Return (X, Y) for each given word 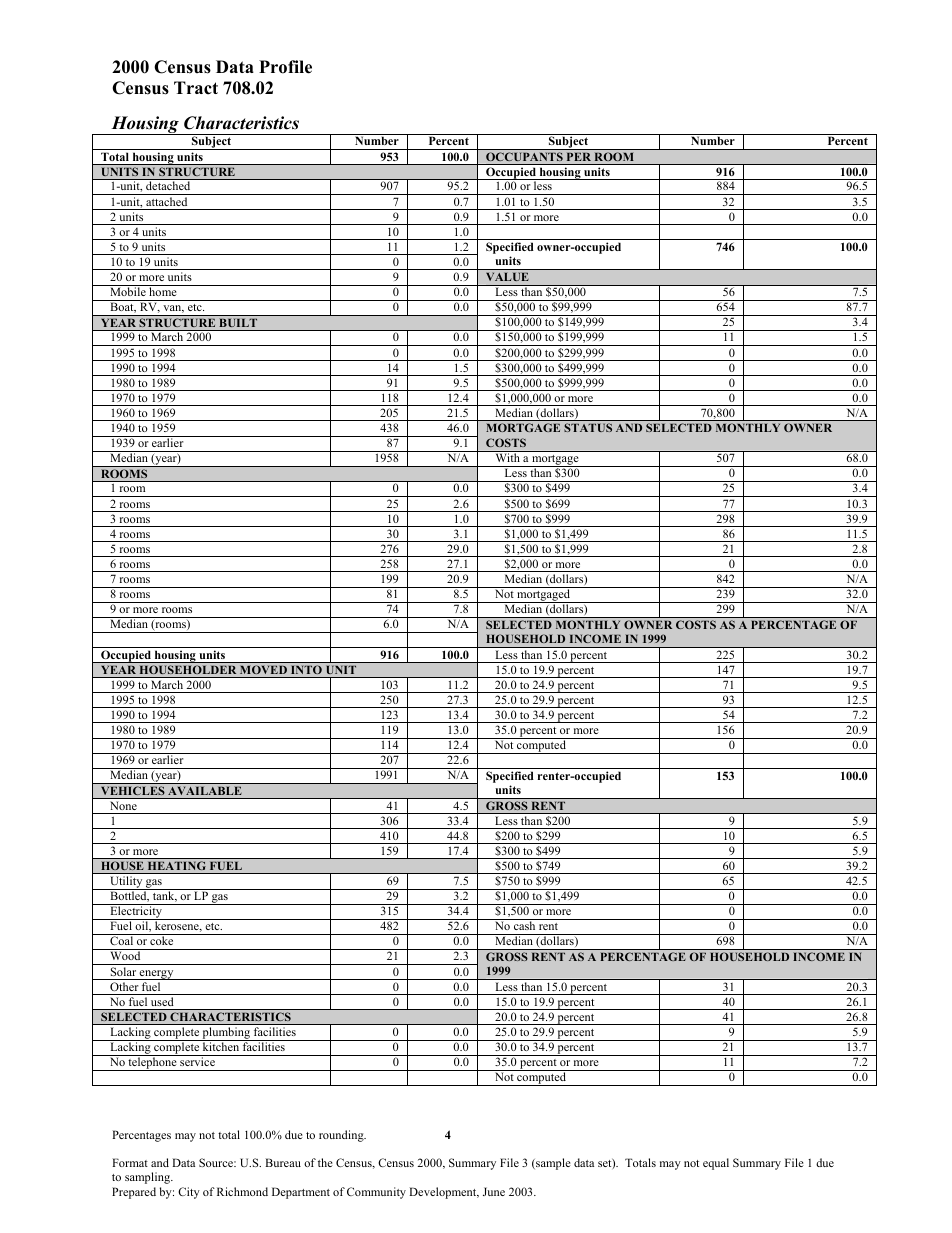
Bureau (283, 1162)
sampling (149, 1178)
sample (552, 1164)
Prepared (134, 1193)
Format (130, 1162)
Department (301, 1193)
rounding (342, 1136)
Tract (196, 88)
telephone (152, 1064)
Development (444, 1193)
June (494, 1191)
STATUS (588, 427)
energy (157, 975)
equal (716, 1164)
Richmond (242, 1191)
